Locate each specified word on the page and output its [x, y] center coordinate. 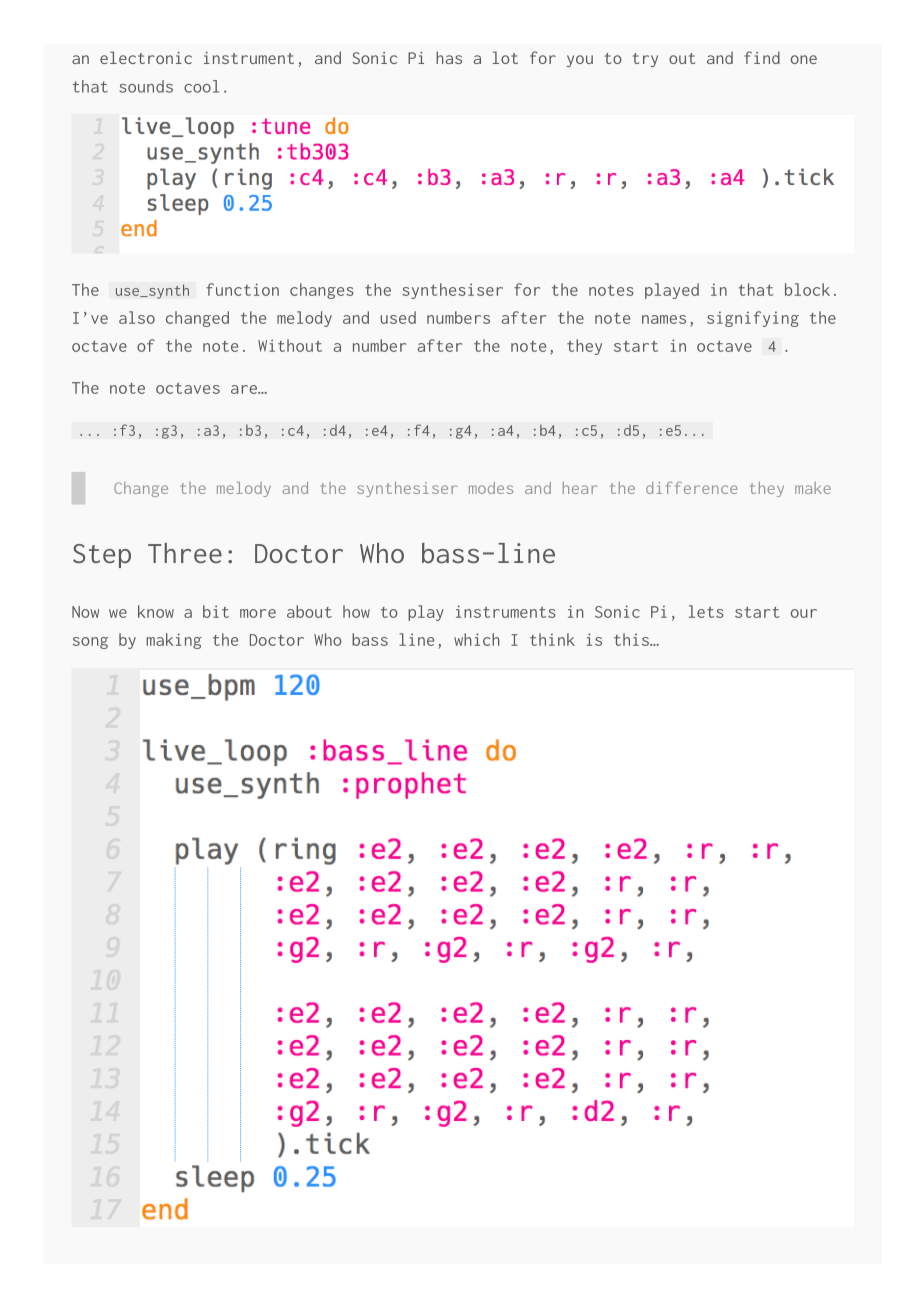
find [762, 57]
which [477, 639]
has [449, 57]
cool [201, 86]
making [174, 641]
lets [706, 611]
